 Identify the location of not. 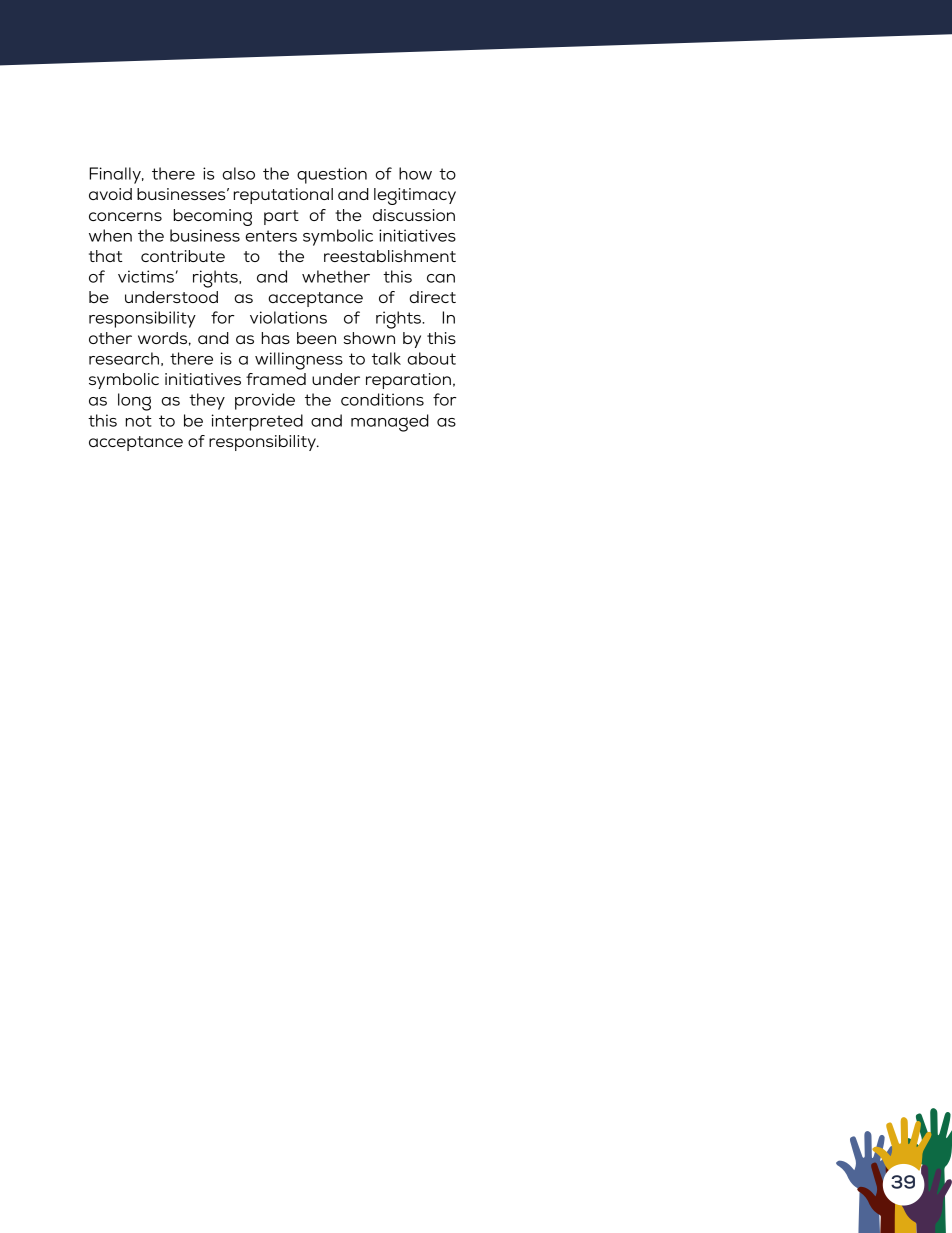
(139, 421).
